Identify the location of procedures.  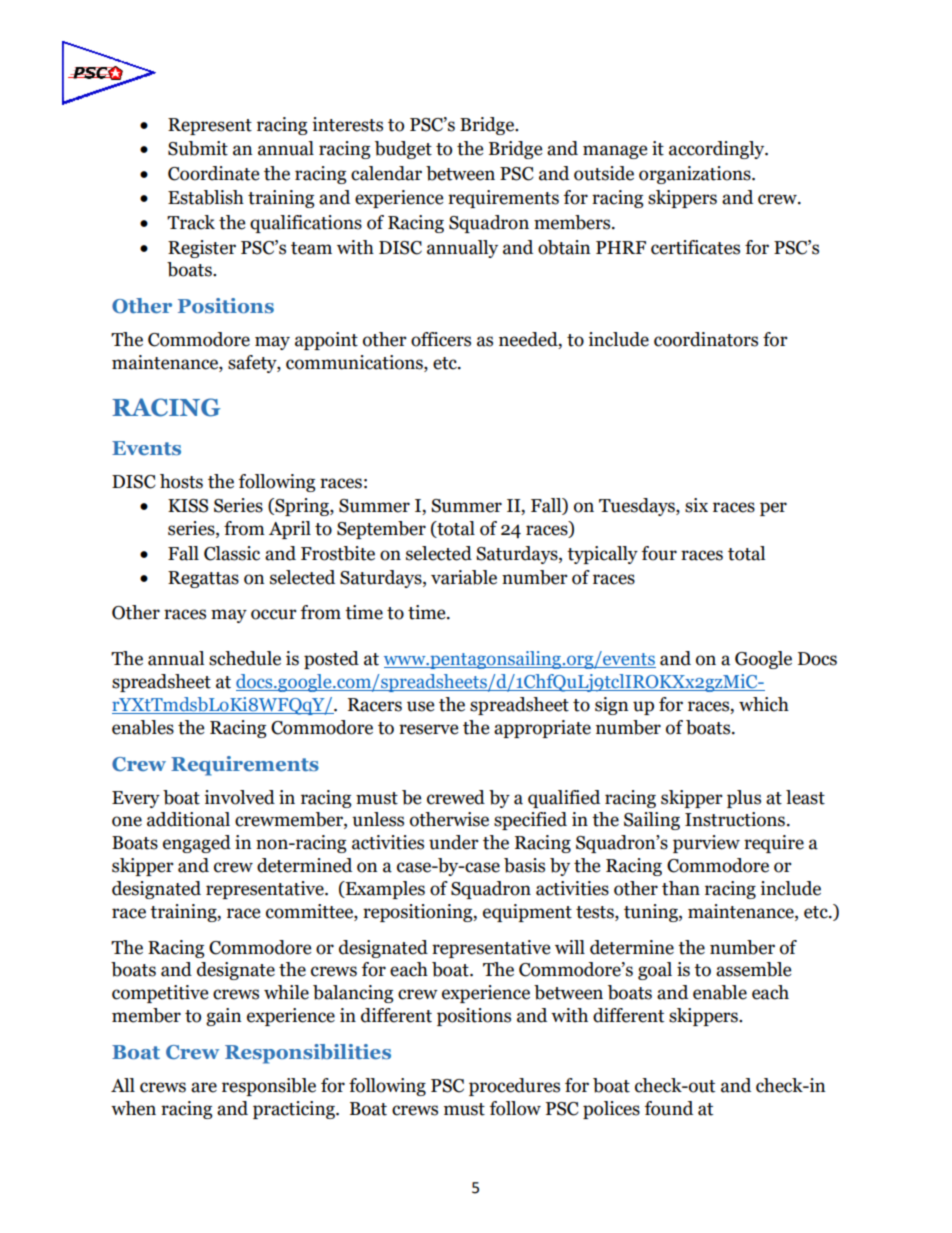
(514, 1087).
